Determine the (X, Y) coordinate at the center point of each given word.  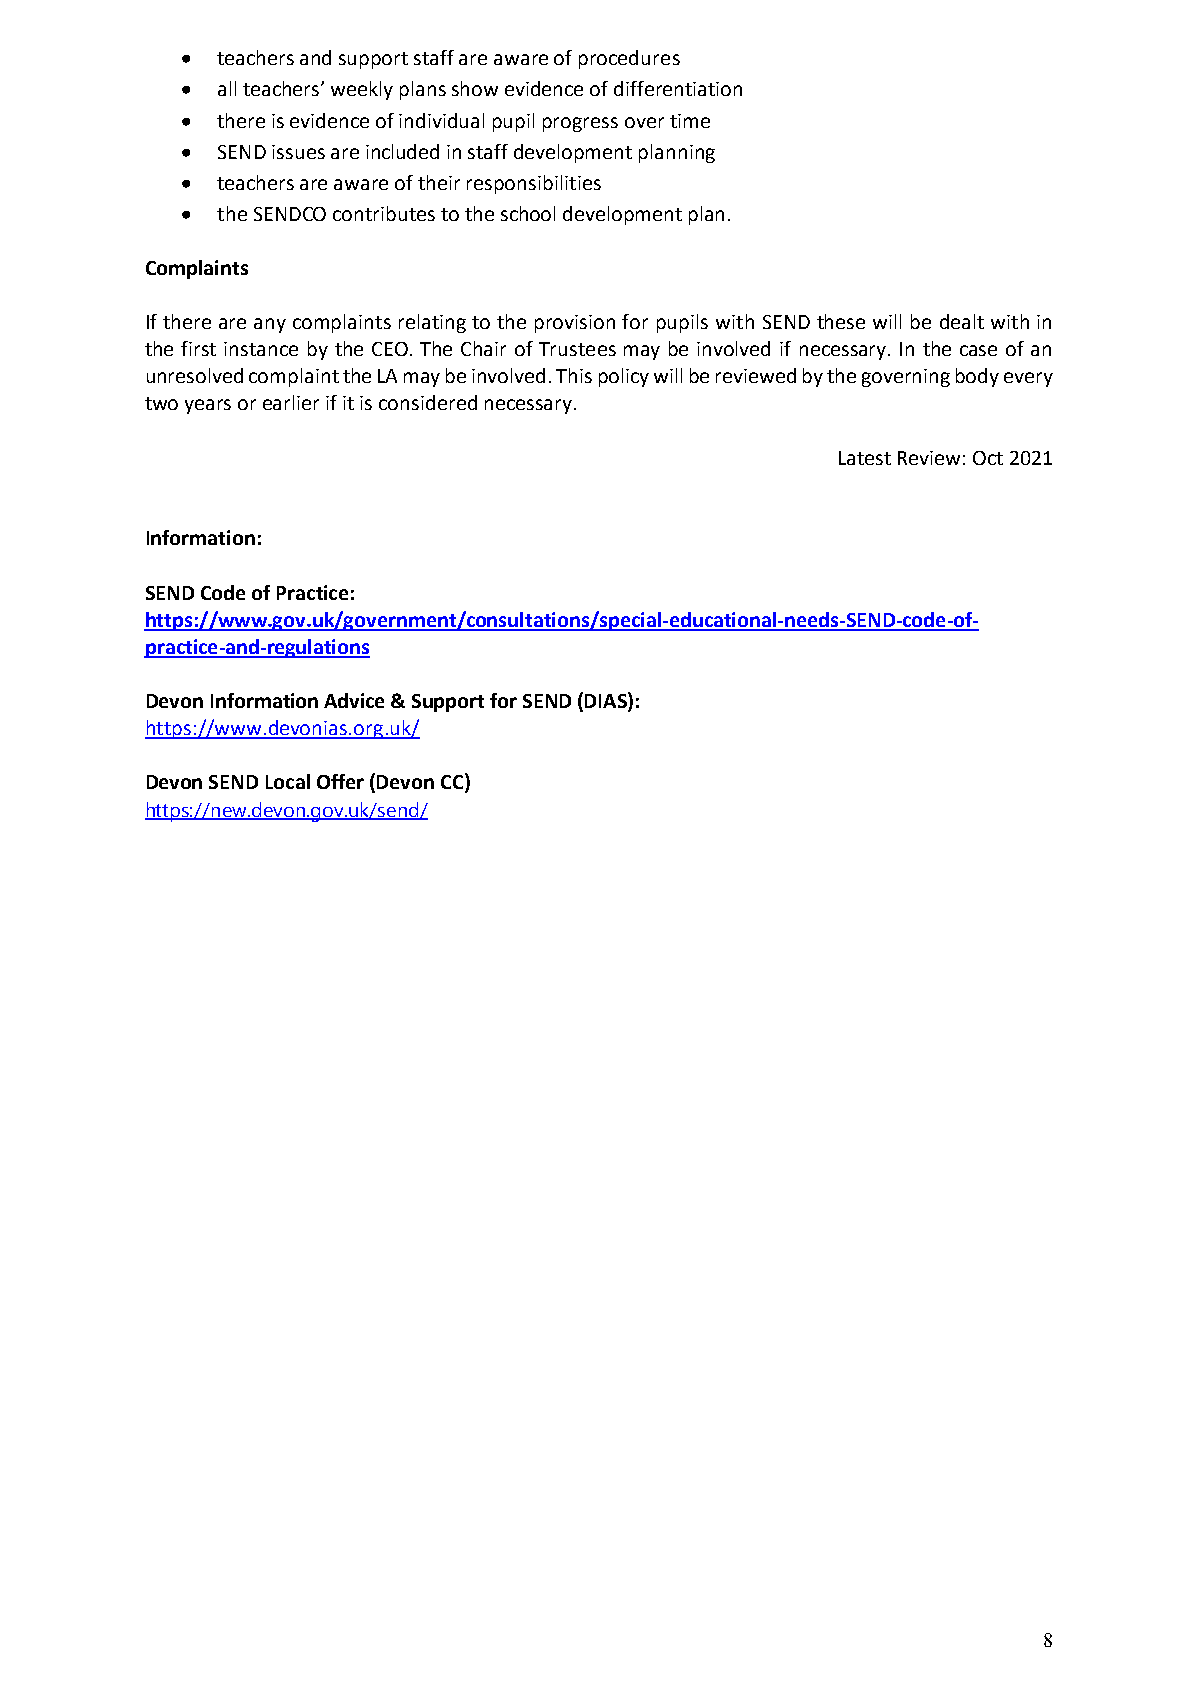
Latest (865, 458)
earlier (291, 402)
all (227, 88)
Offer (340, 781)
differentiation (678, 88)
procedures (629, 59)
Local (288, 781)
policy (624, 377)
